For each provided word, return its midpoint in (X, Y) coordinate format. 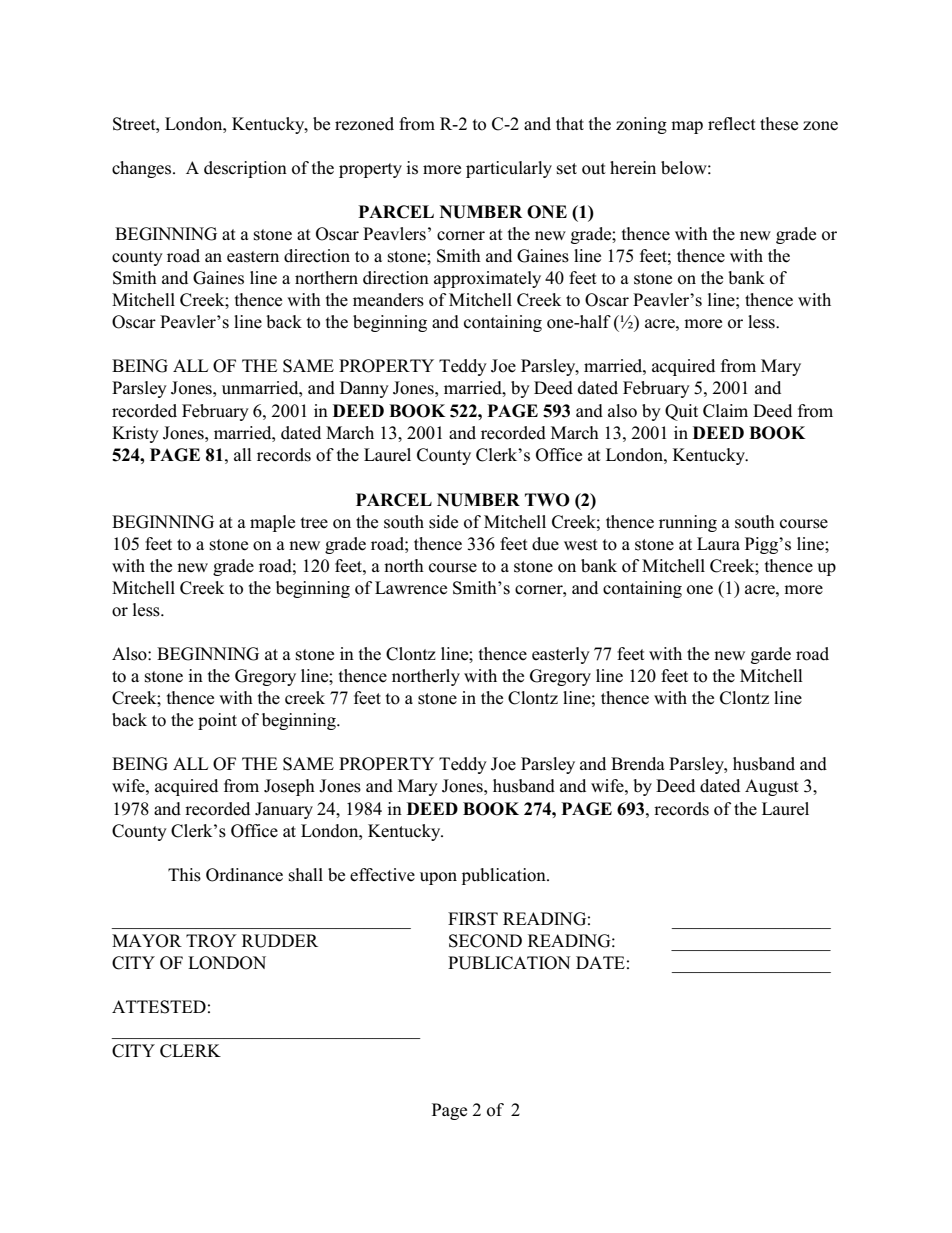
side (443, 522)
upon (438, 878)
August (772, 787)
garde (771, 655)
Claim (725, 411)
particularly (509, 169)
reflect (732, 124)
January (284, 810)
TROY (211, 941)
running (688, 523)
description (245, 169)
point (217, 721)
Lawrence (411, 588)
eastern (253, 257)
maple (272, 523)
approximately (487, 279)
